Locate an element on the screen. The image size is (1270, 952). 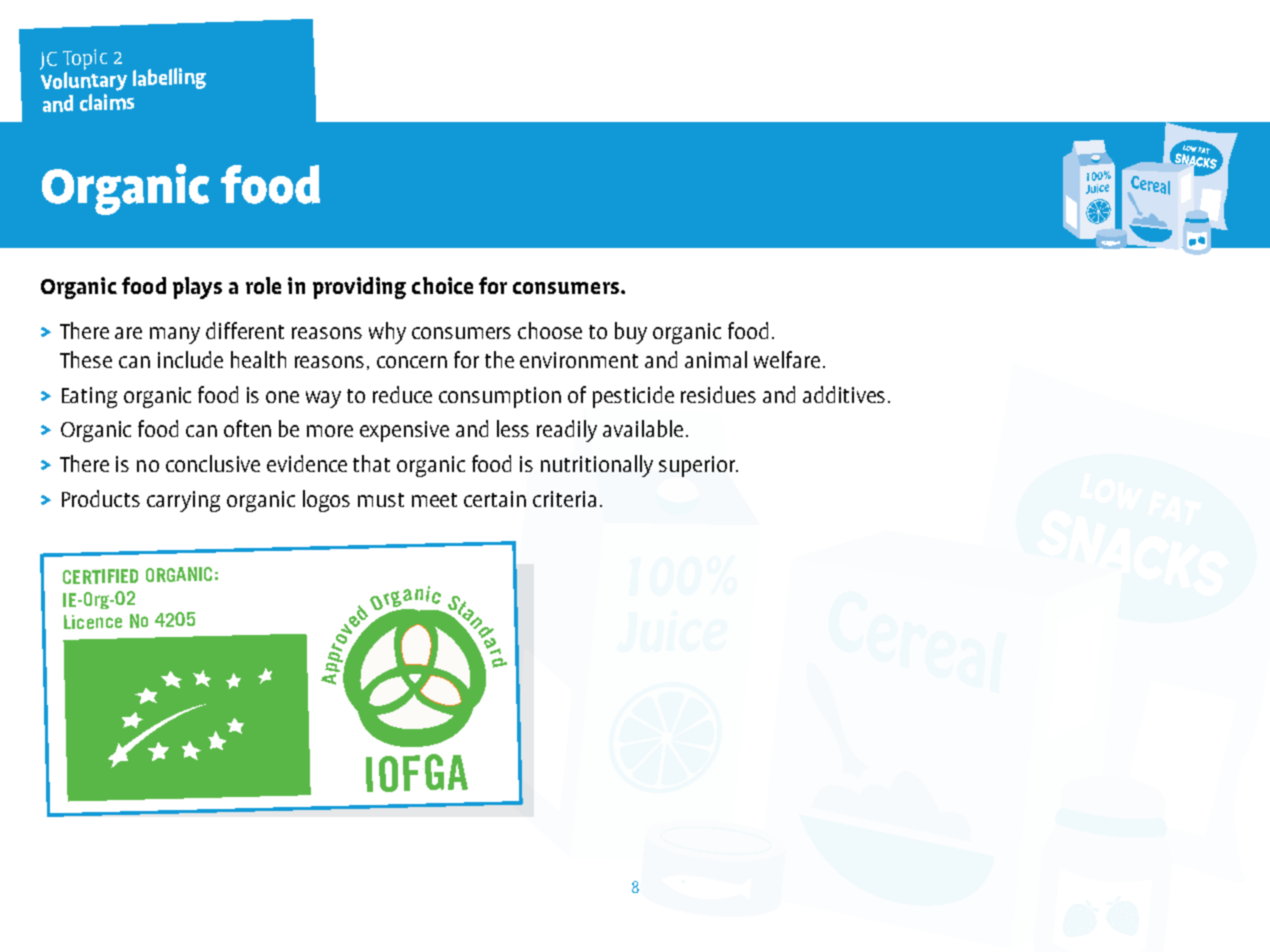
certain is located at coordinates (495, 499).
